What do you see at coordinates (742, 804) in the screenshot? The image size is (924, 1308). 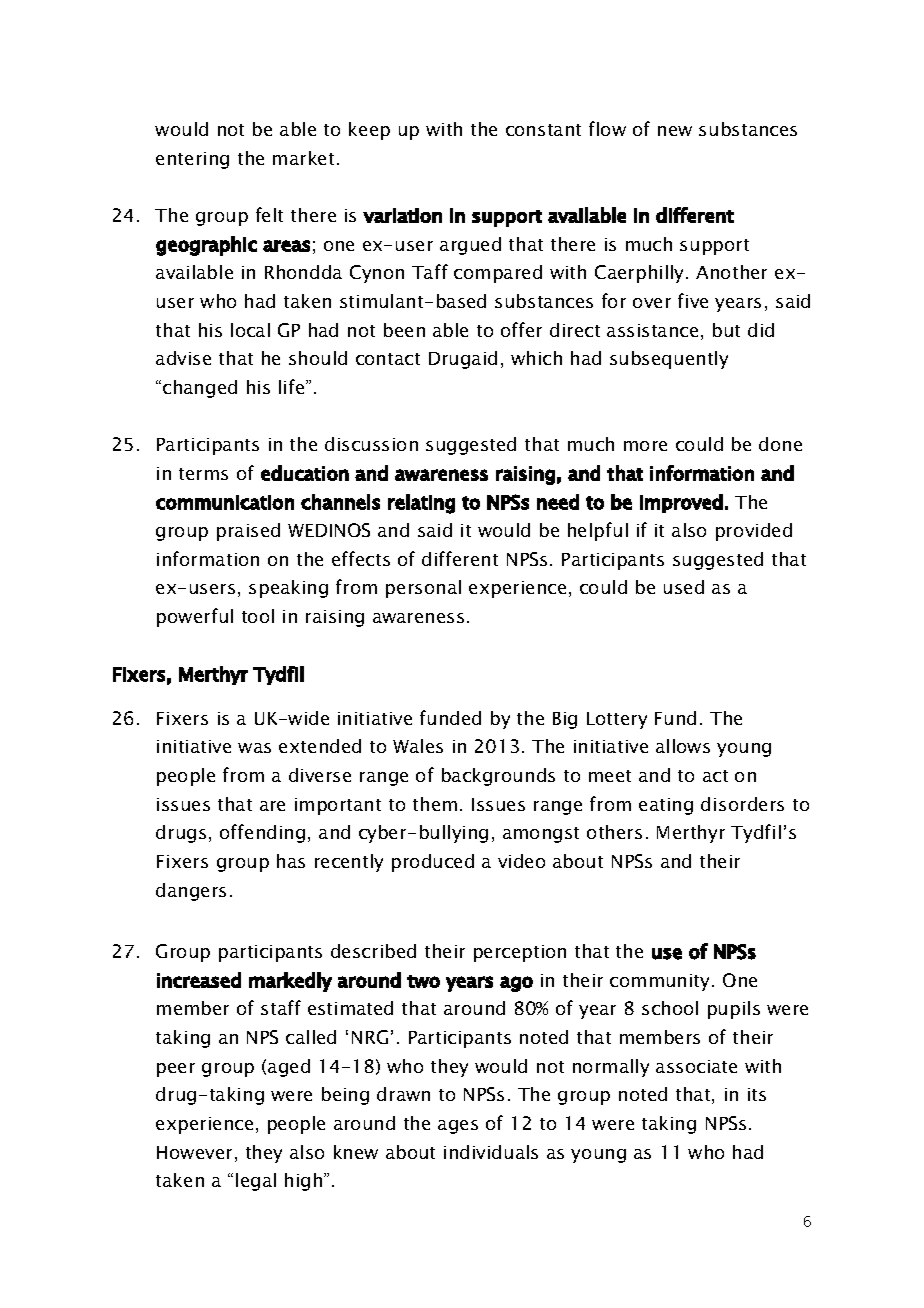 I see `disorders` at bounding box center [742, 804].
